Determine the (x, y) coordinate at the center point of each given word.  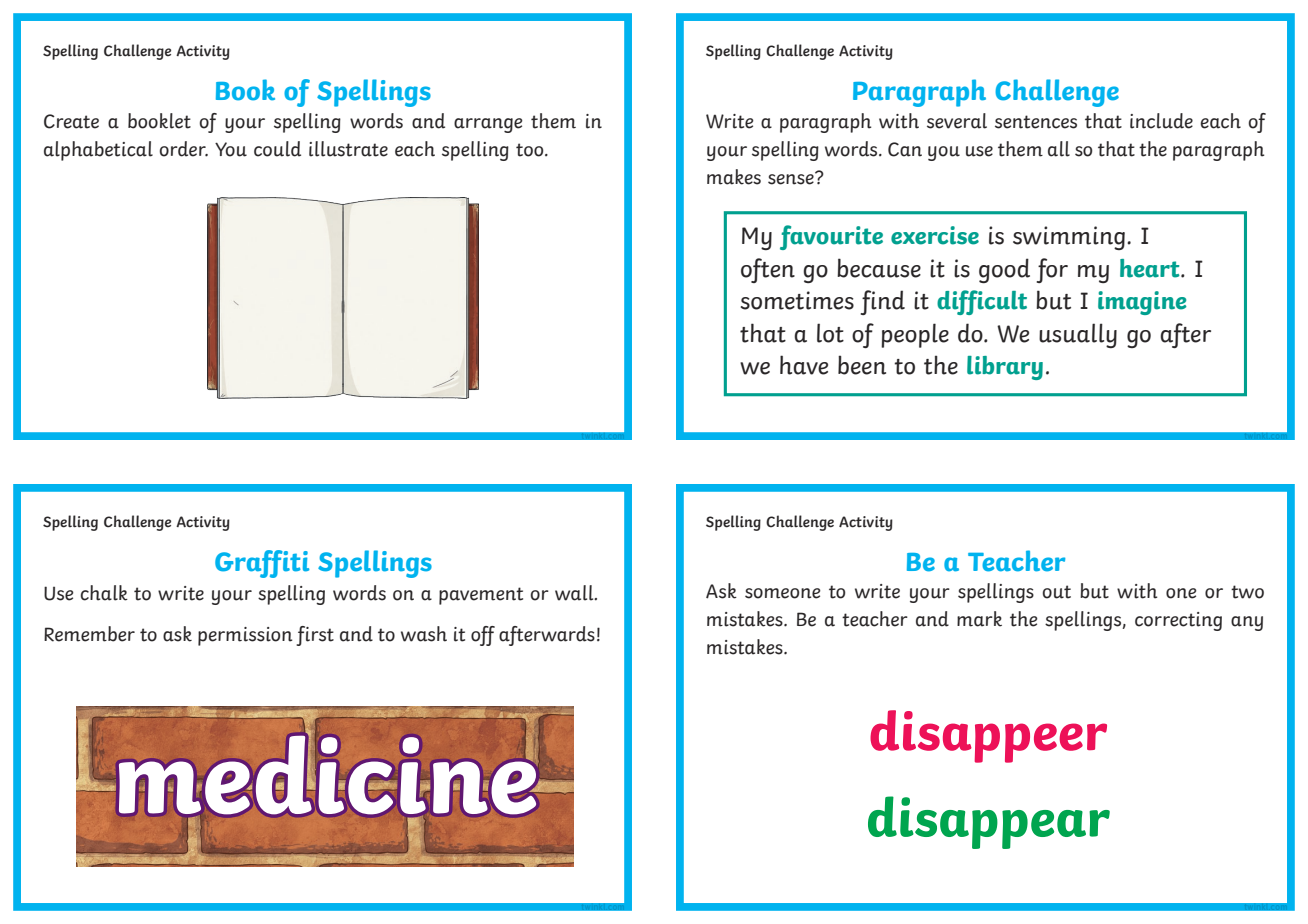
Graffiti (262, 564)
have (804, 365)
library (1005, 368)
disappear (989, 822)
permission (245, 636)
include (1161, 121)
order (184, 149)
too (531, 150)
